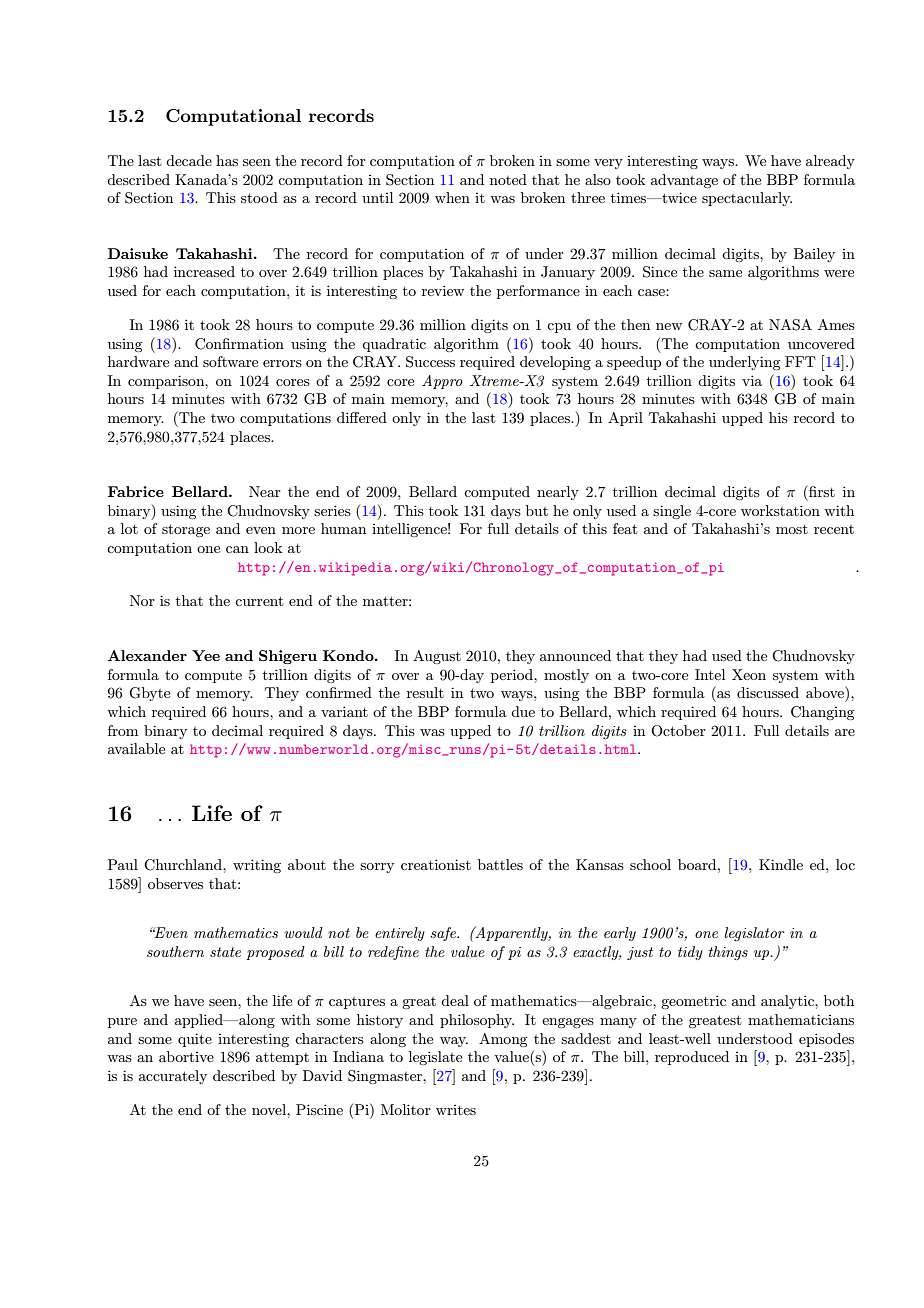 This screenshot has width=924, height=1308. I want to click on writes, so click(456, 1110).
